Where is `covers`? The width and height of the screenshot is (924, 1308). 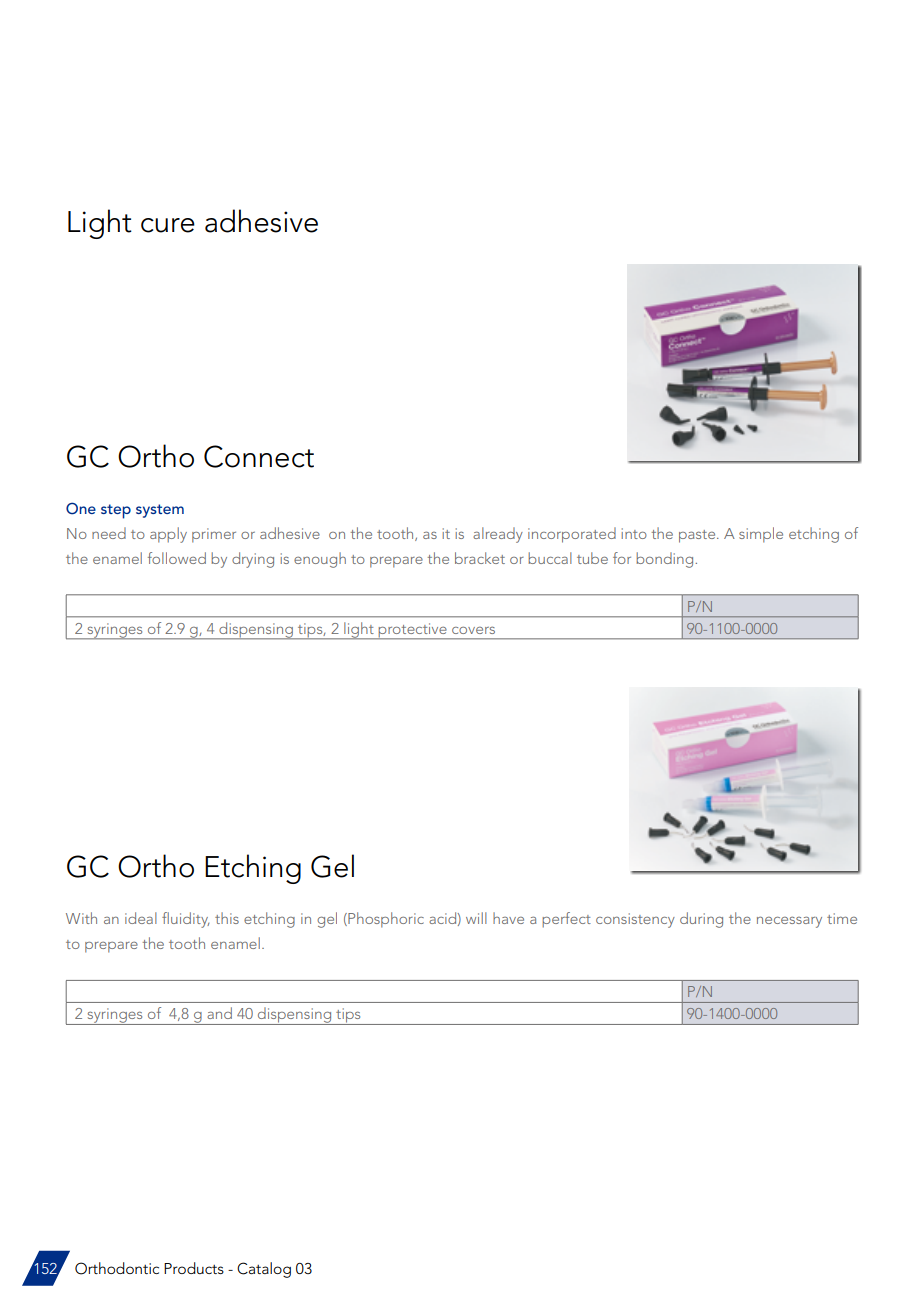 covers is located at coordinates (473, 630).
